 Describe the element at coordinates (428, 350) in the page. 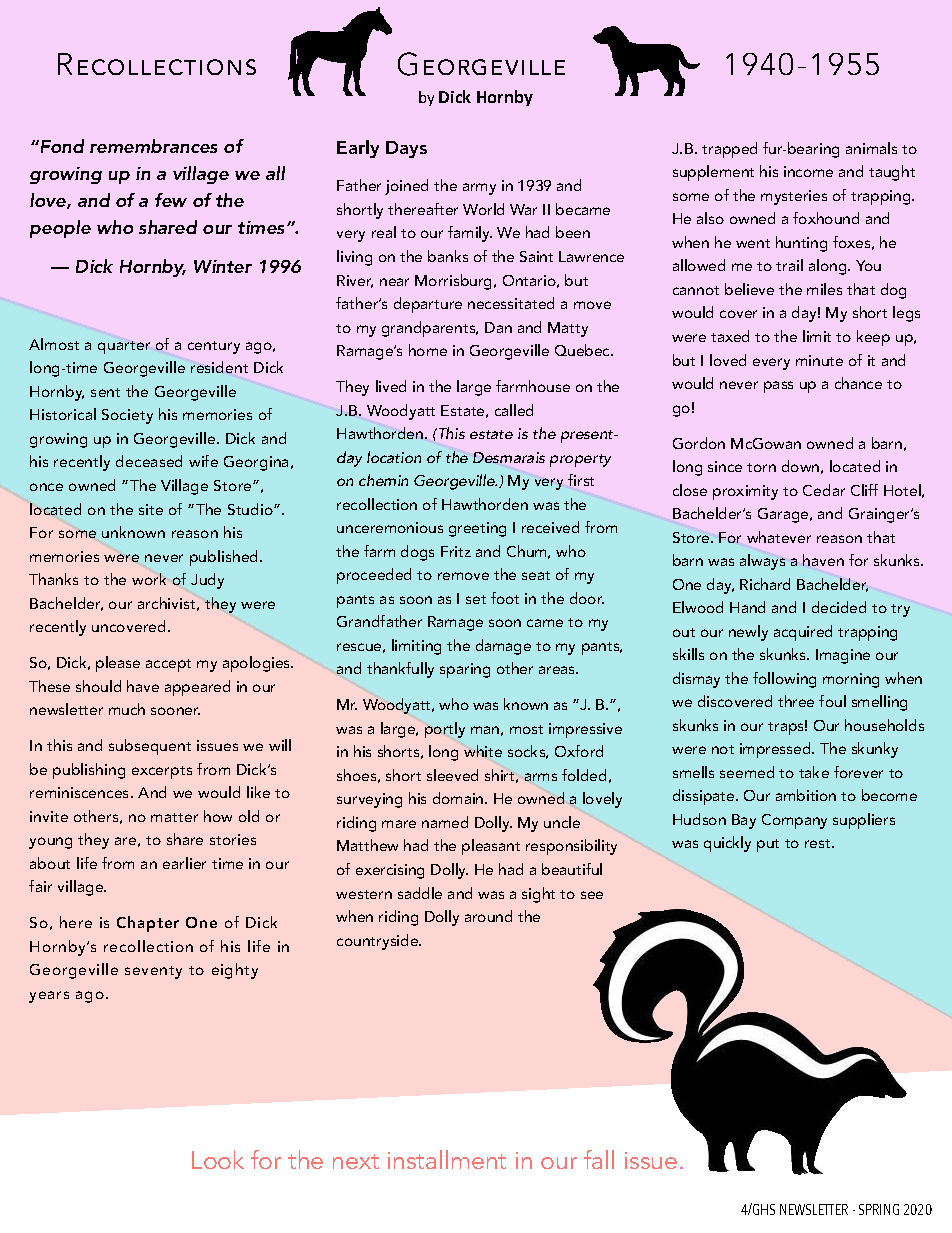

I see `home` at that location.
